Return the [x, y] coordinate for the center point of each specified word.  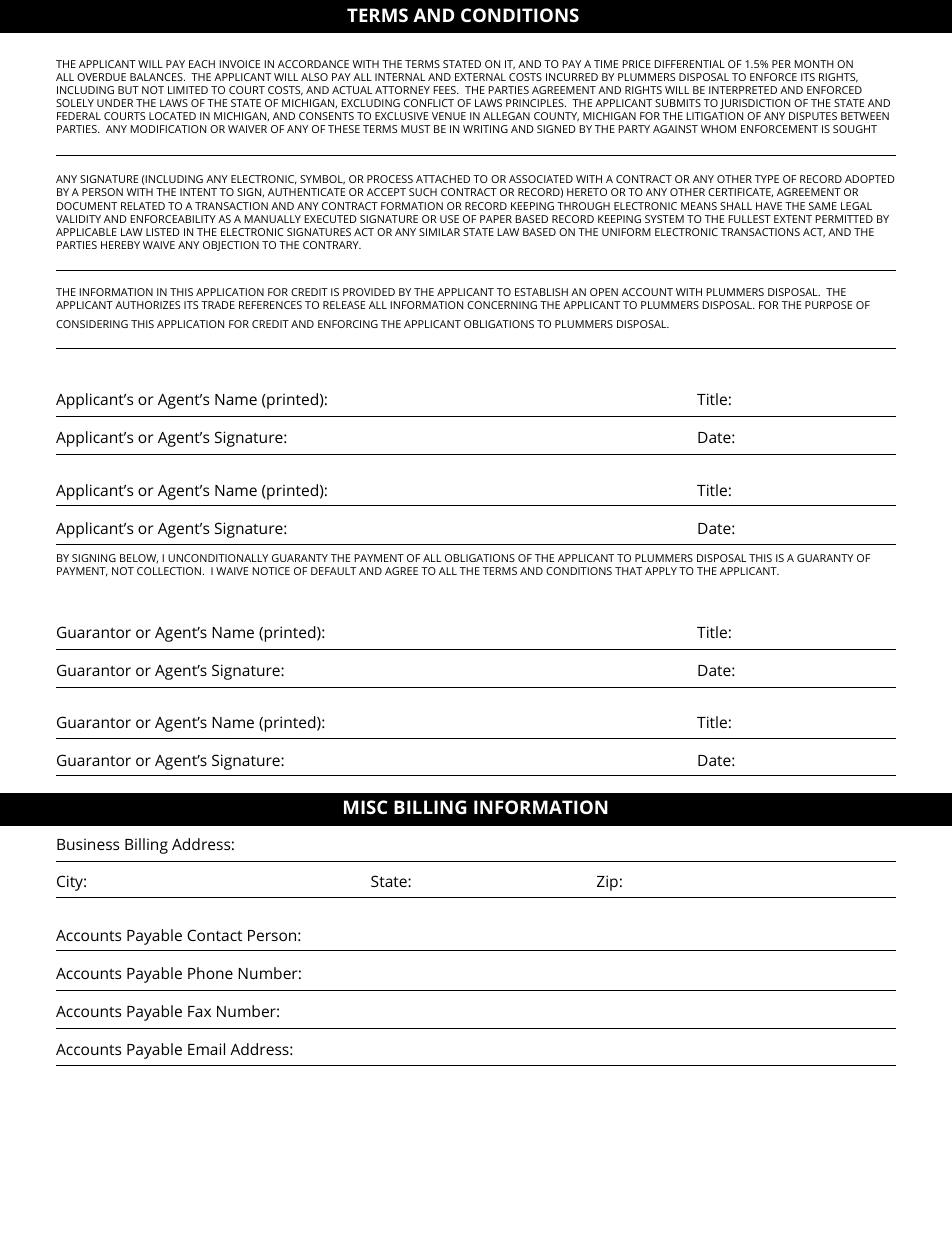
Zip [607, 883]
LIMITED [188, 90]
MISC [366, 807]
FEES [446, 90]
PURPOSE [828, 305]
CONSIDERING [92, 324]
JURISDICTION [755, 104]
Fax [199, 1011]
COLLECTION [169, 571]
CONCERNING [502, 305]
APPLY [661, 571]
